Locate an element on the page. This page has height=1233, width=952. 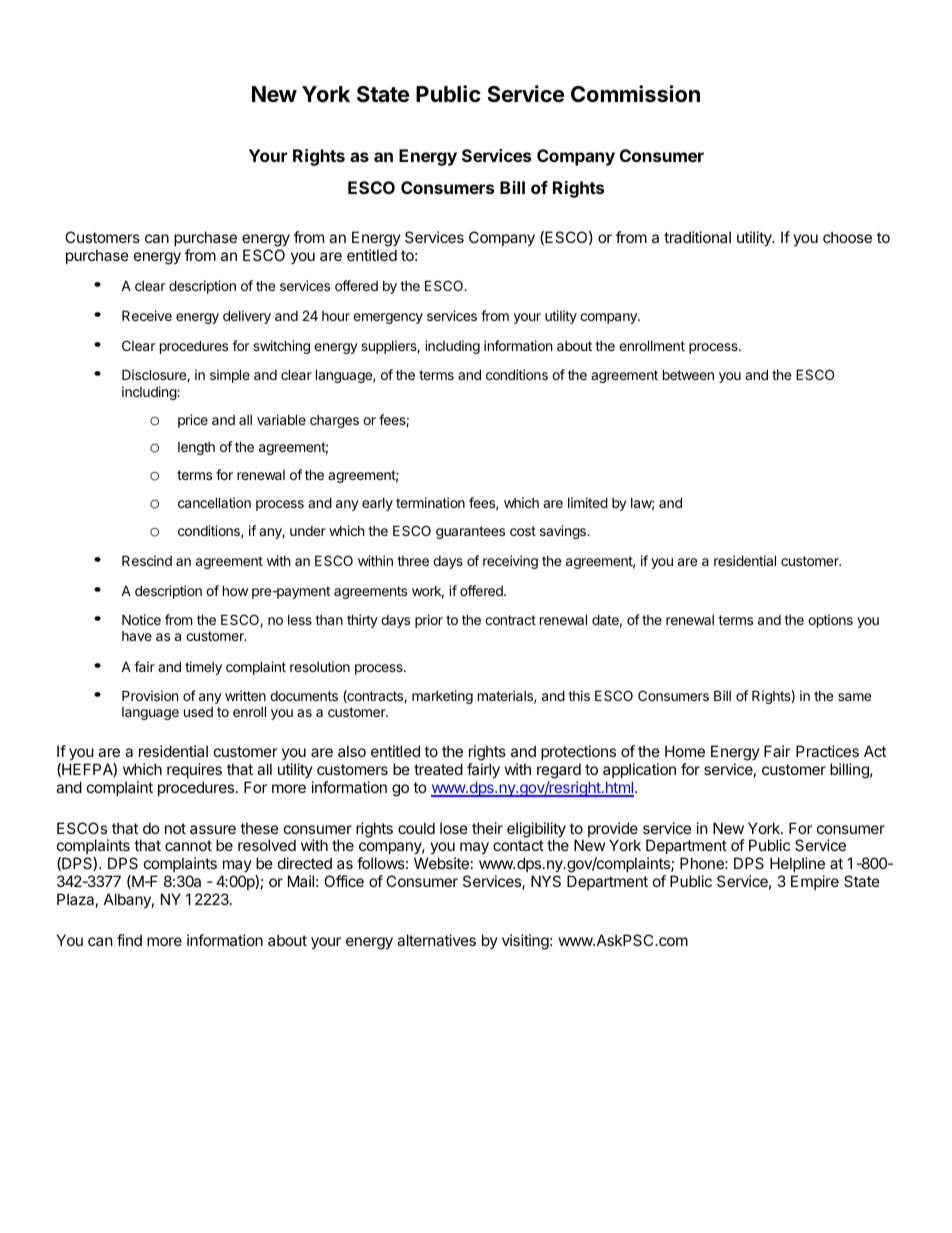
between is located at coordinates (688, 374).
